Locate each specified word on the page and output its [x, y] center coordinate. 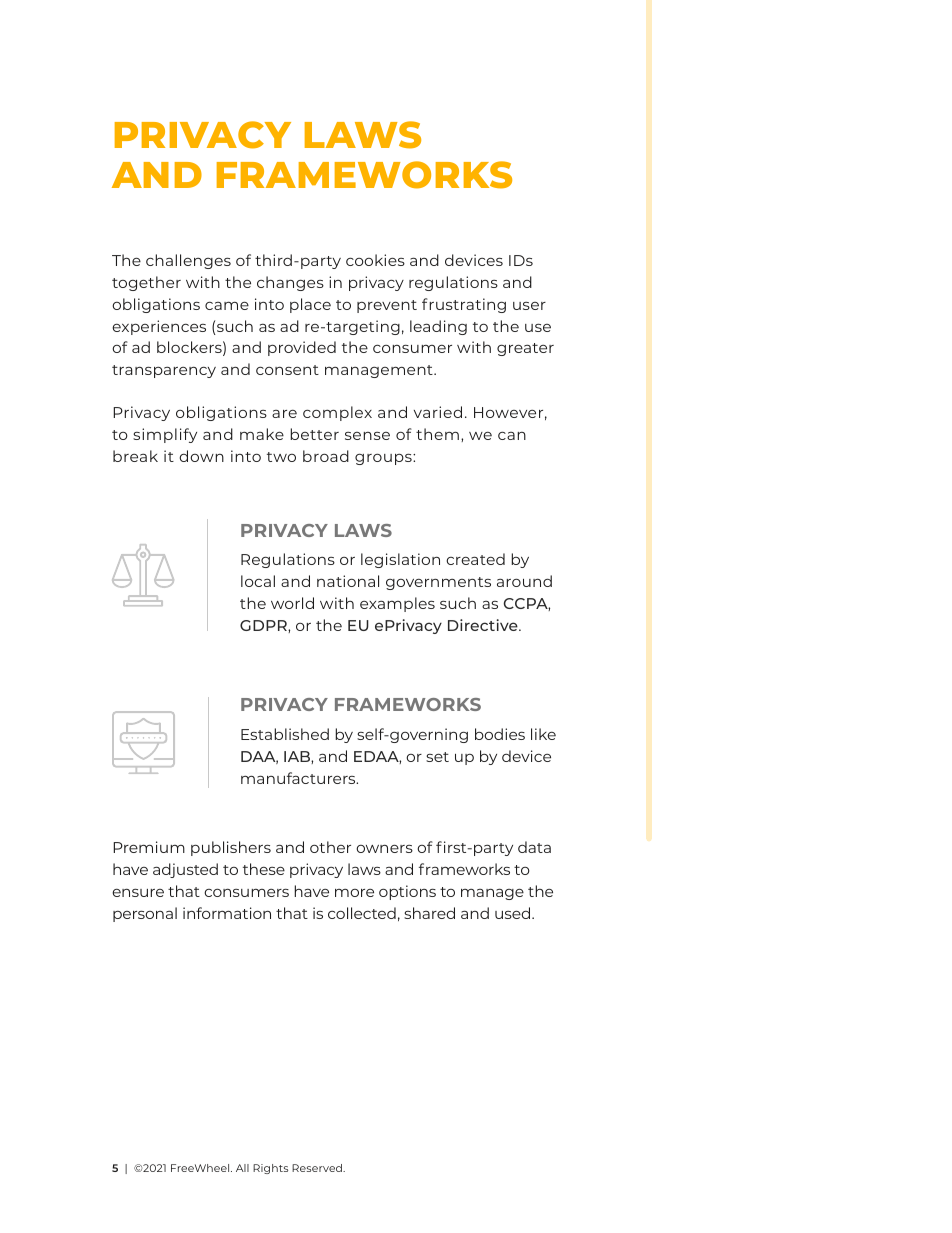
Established [285, 734]
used [514, 913]
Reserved [318, 1168]
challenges [188, 261]
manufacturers [299, 778]
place [310, 305]
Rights [270, 1169]
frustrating [464, 305]
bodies [500, 734]
